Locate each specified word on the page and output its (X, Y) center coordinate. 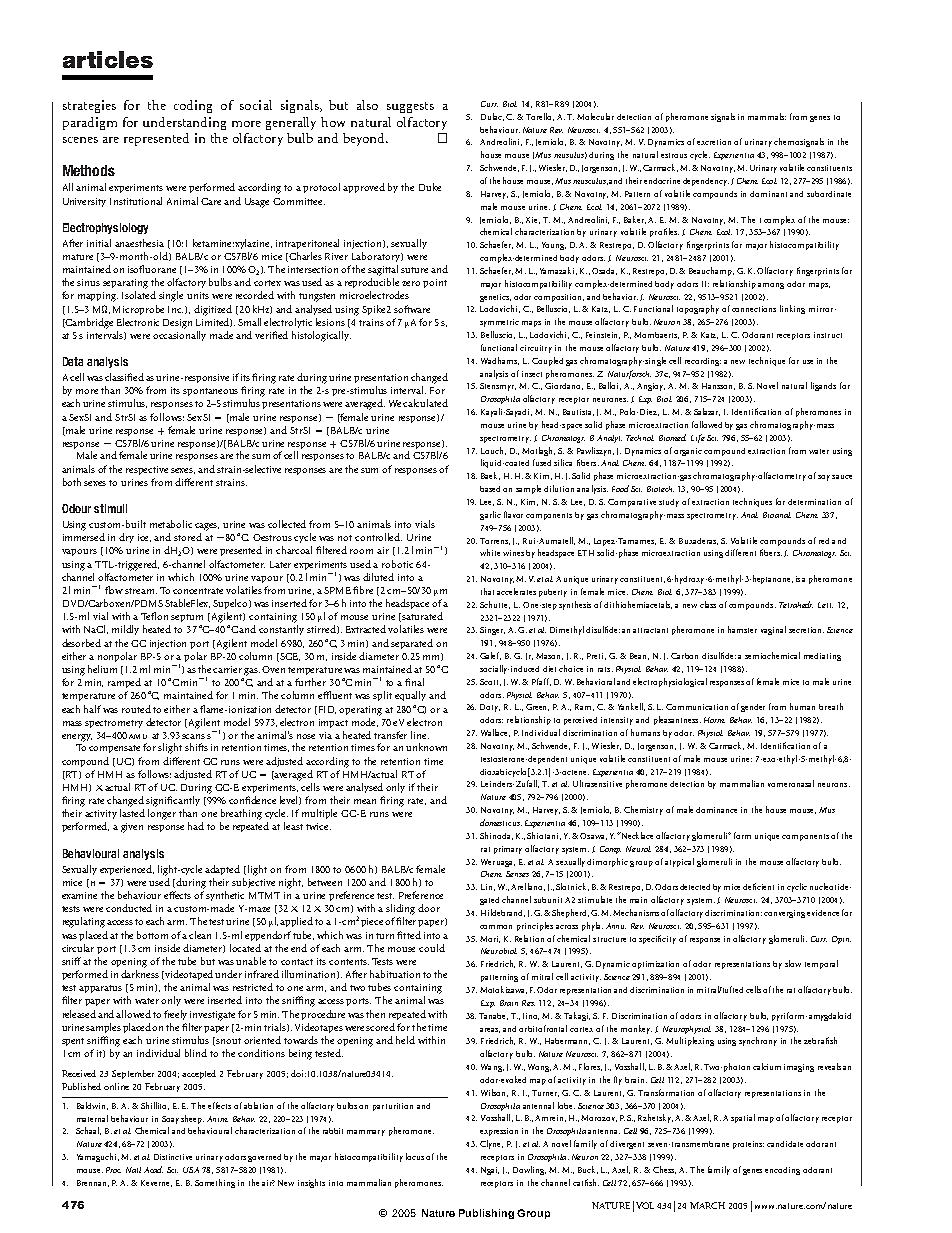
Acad (153, 1169)
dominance (716, 810)
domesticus (501, 822)
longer (162, 814)
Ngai (490, 1171)
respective (147, 470)
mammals (767, 116)
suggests (410, 107)
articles (108, 59)
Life (698, 438)
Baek (490, 476)
